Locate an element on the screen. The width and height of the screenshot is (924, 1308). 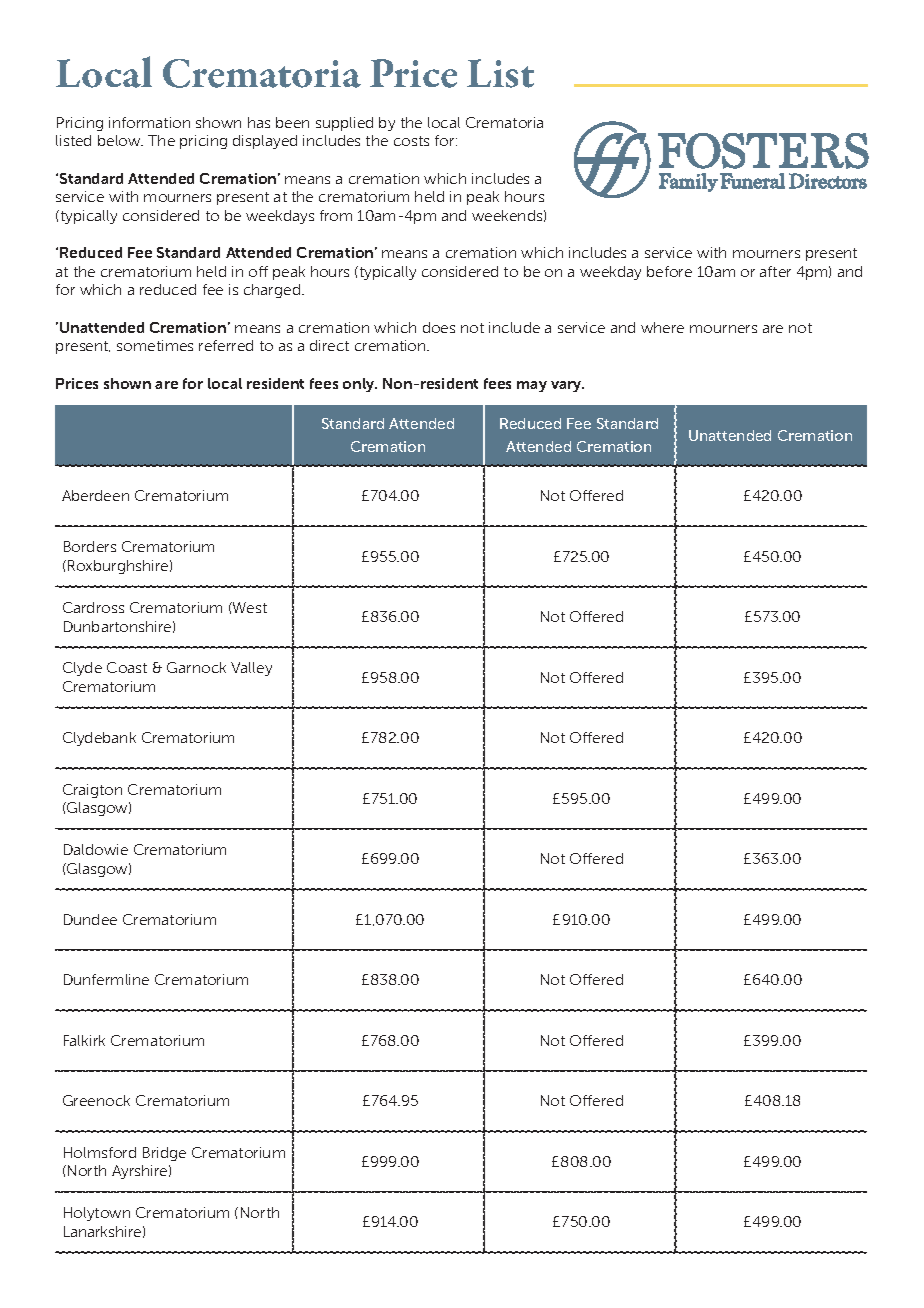
before is located at coordinates (669, 271).
